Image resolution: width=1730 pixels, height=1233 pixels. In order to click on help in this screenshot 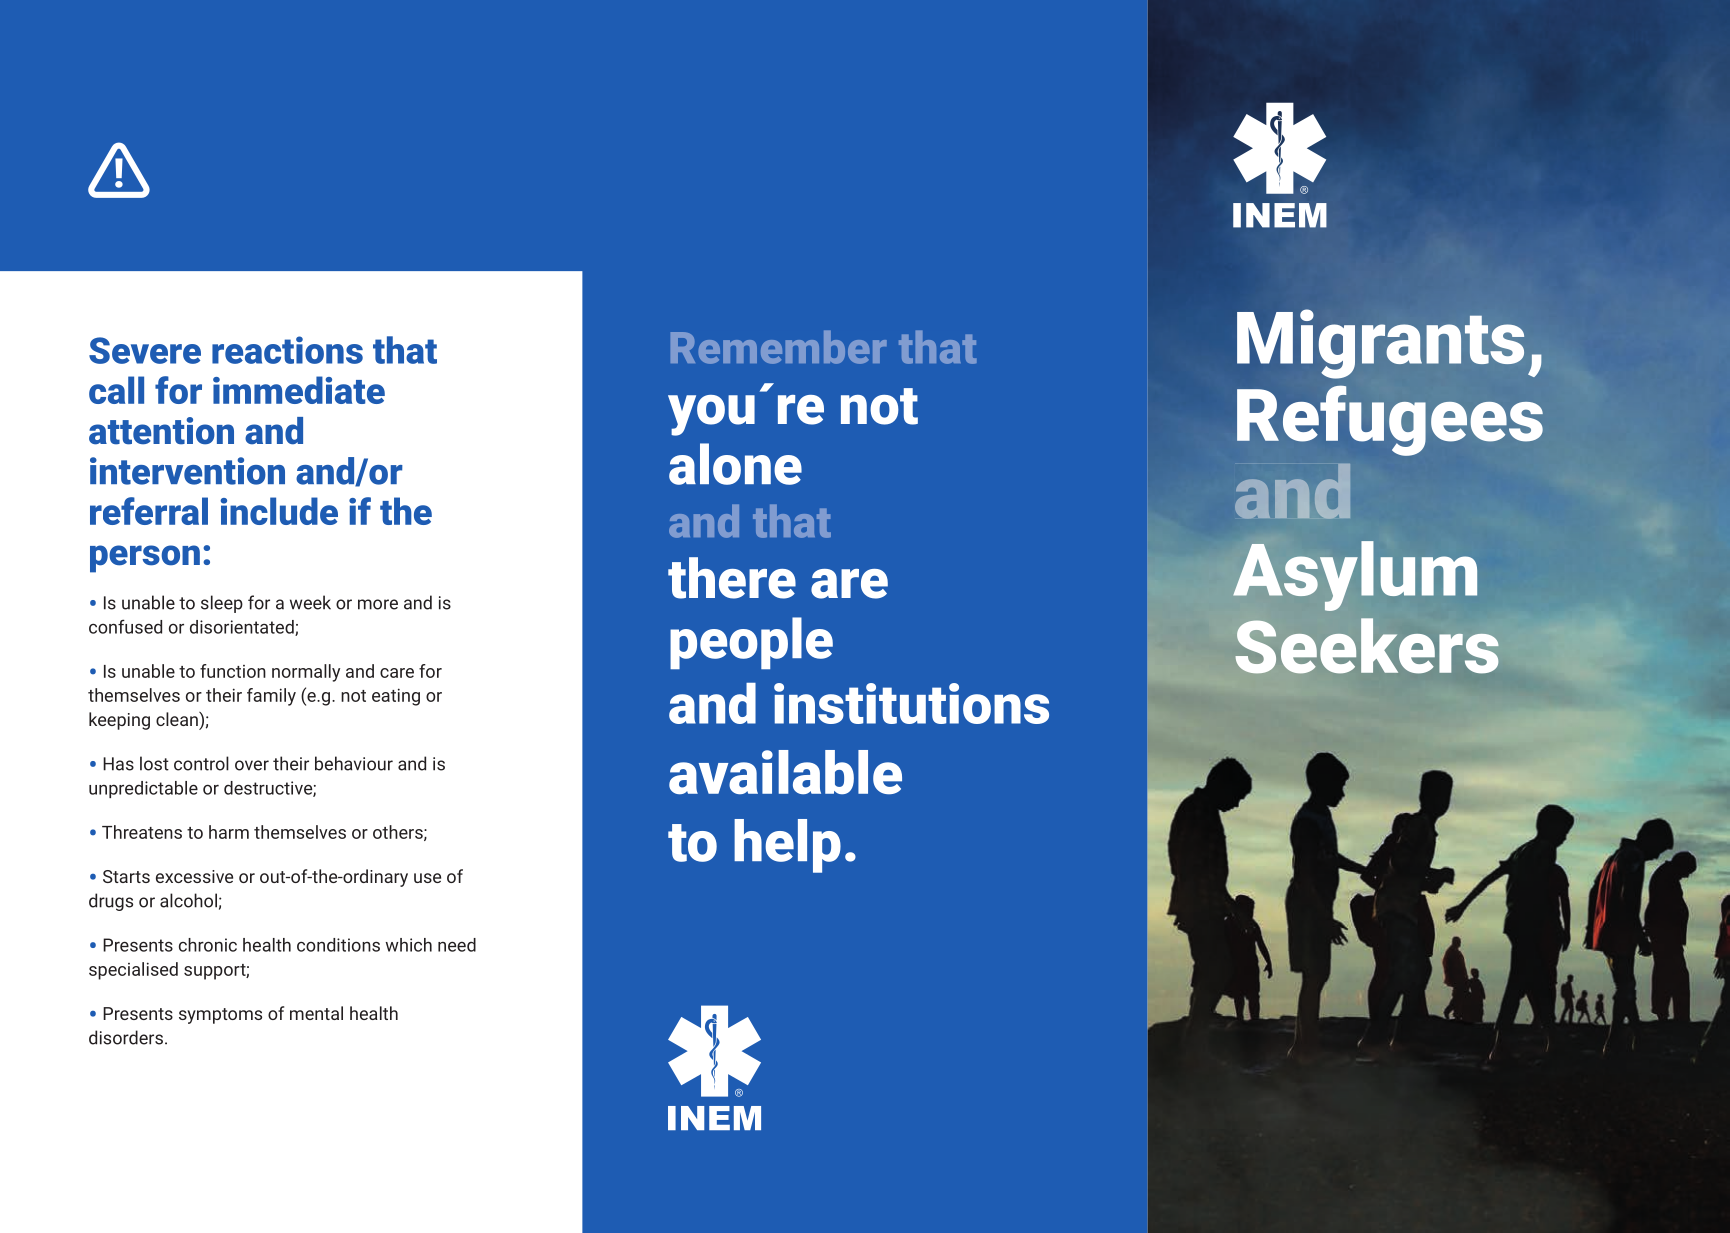, I will do `click(787, 846)`.
